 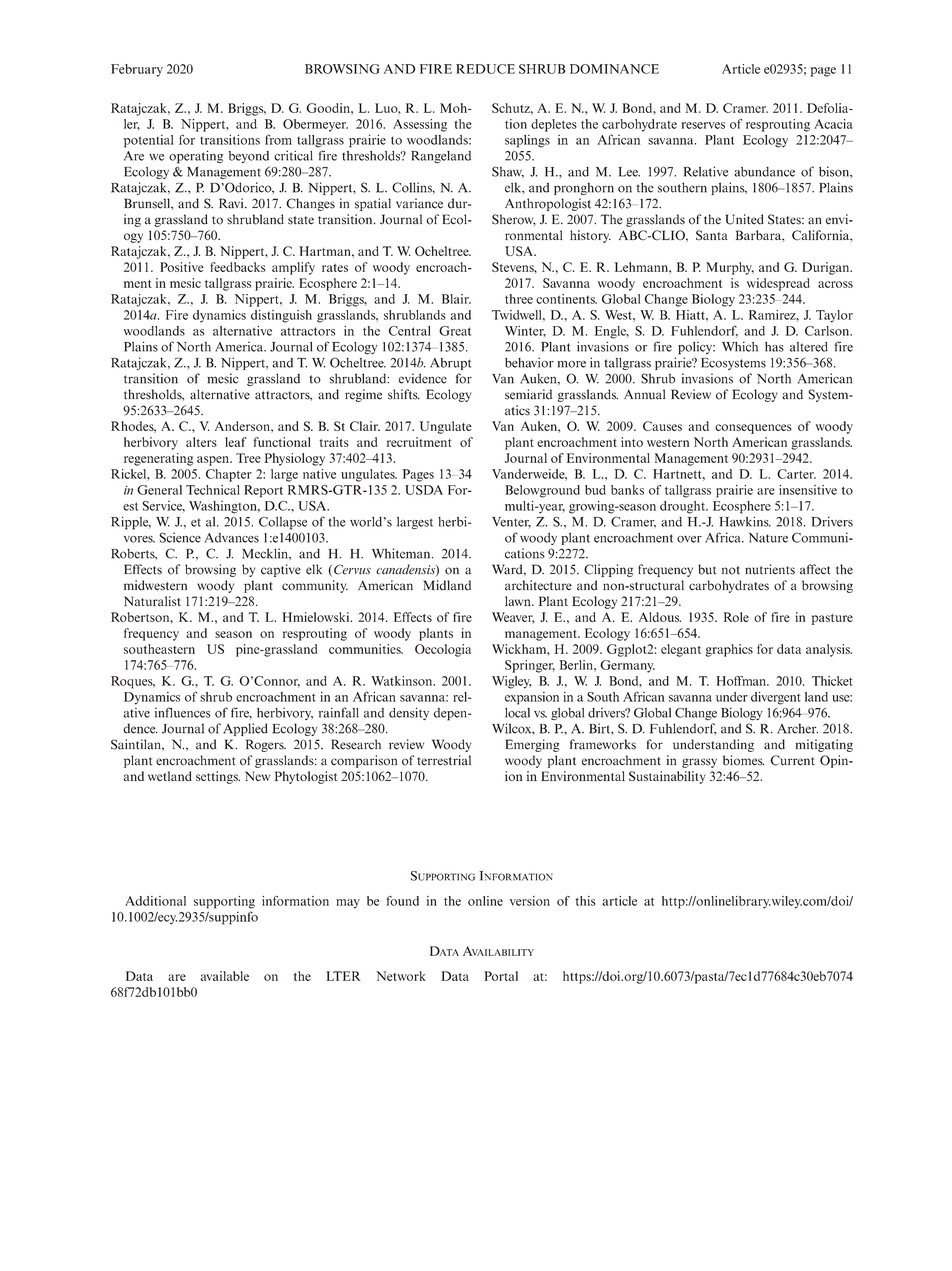 What do you see at coordinates (703, 125) in the image?
I see `reserves` at bounding box center [703, 125].
